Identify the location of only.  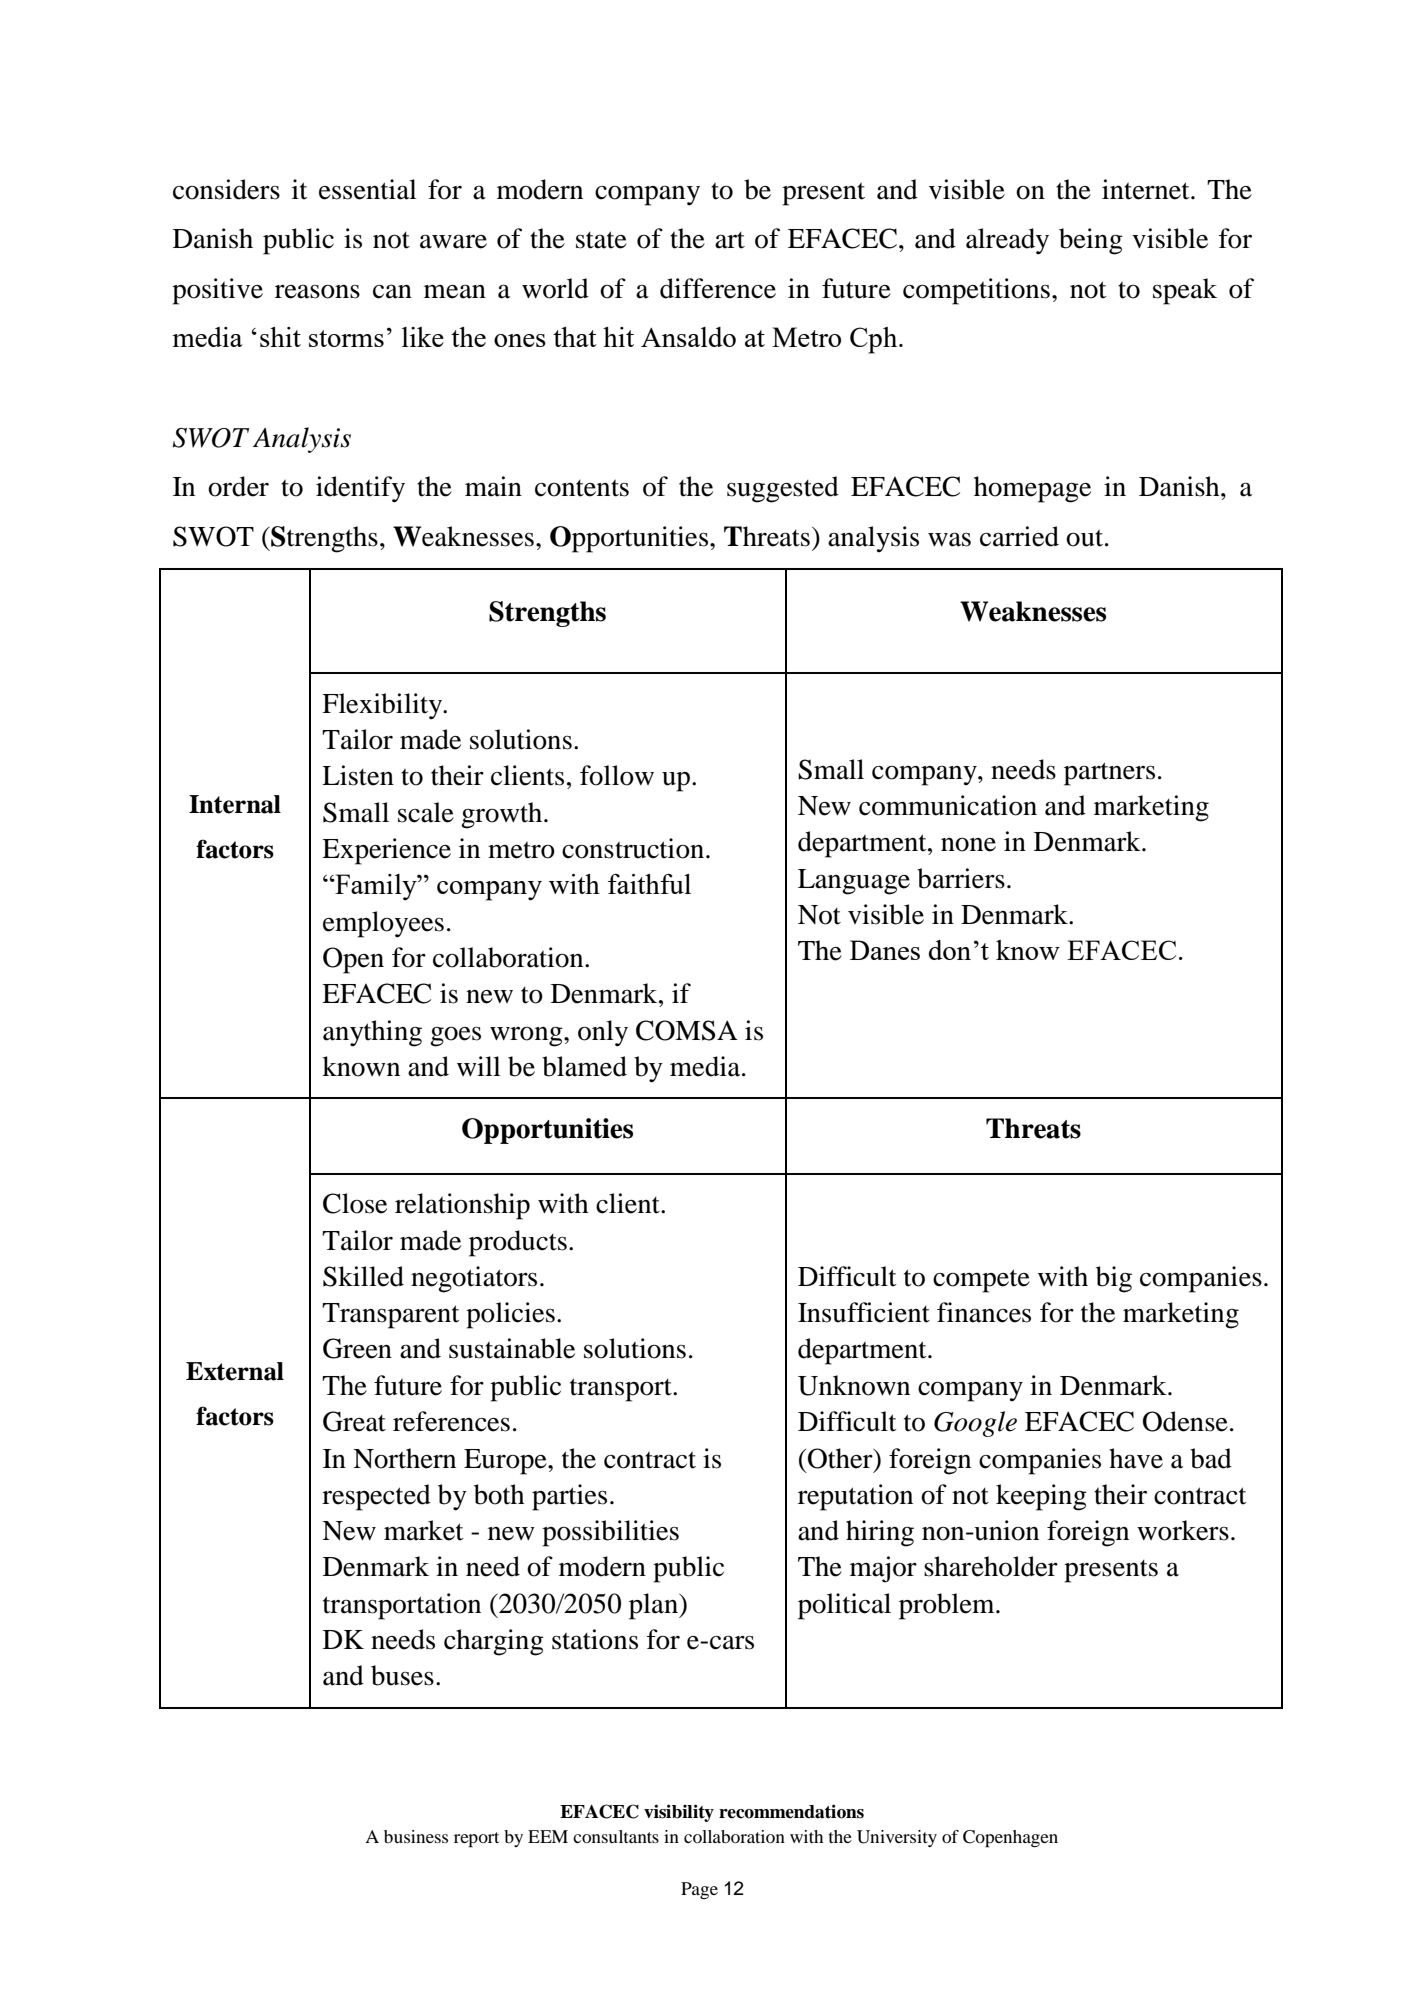
(603, 1033).
